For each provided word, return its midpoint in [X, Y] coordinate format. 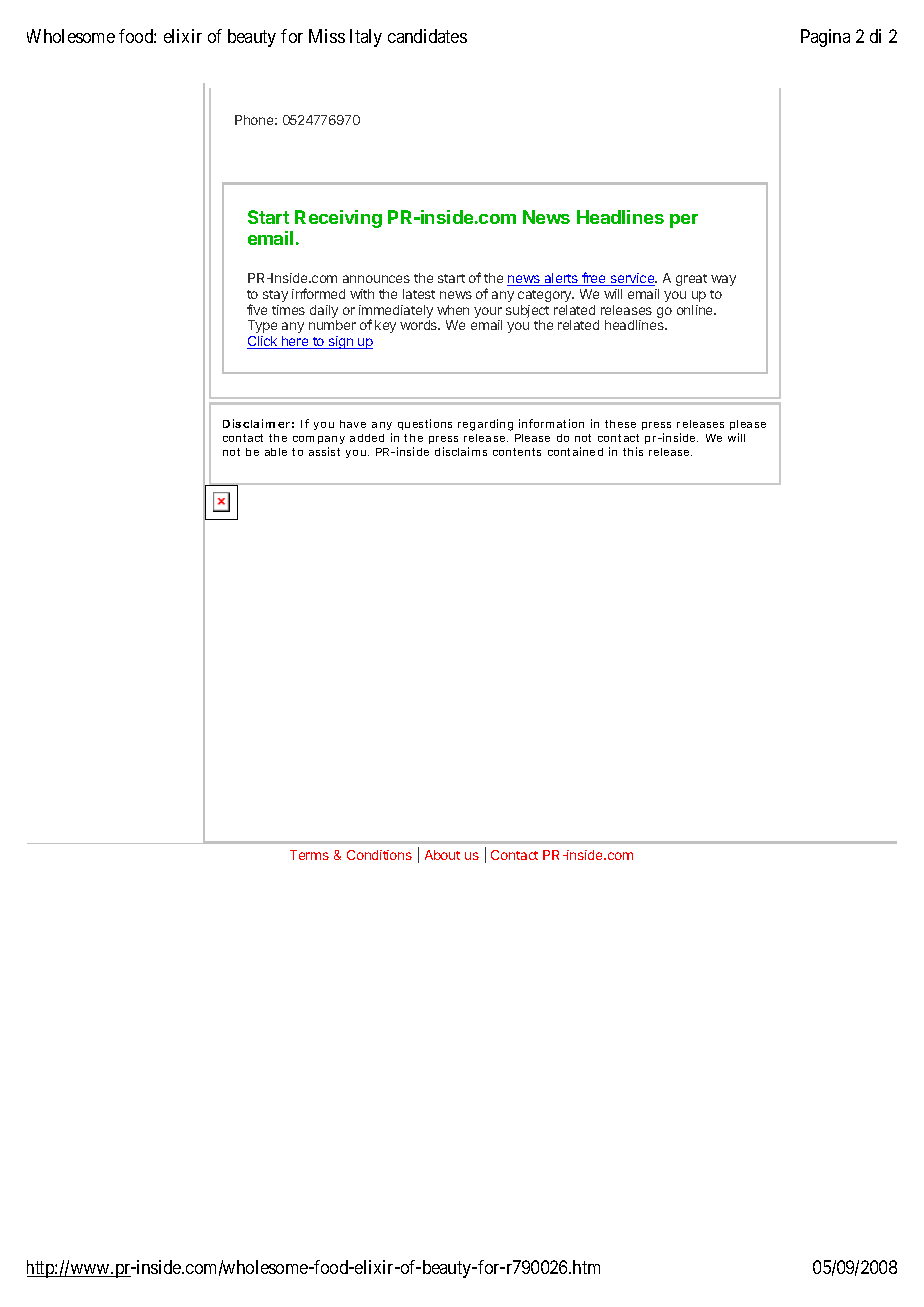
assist [324, 451]
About [442, 855]
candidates [427, 36]
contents [517, 452]
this [633, 451]
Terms [309, 855]
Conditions [379, 855]
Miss [327, 36]
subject [527, 313]
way [723, 280]
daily [324, 313]
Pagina [825, 38]
